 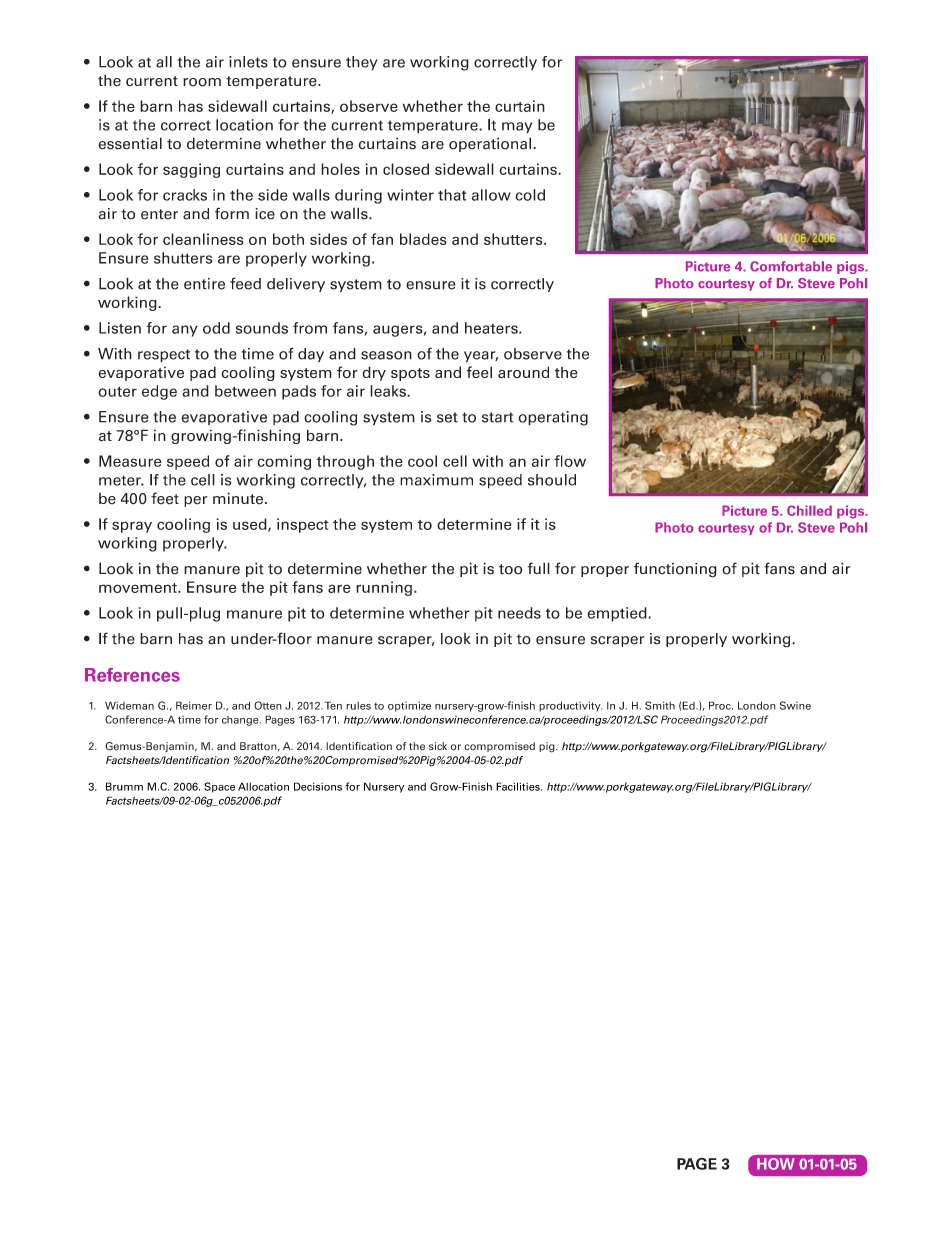 I want to click on needs, so click(x=519, y=613).
